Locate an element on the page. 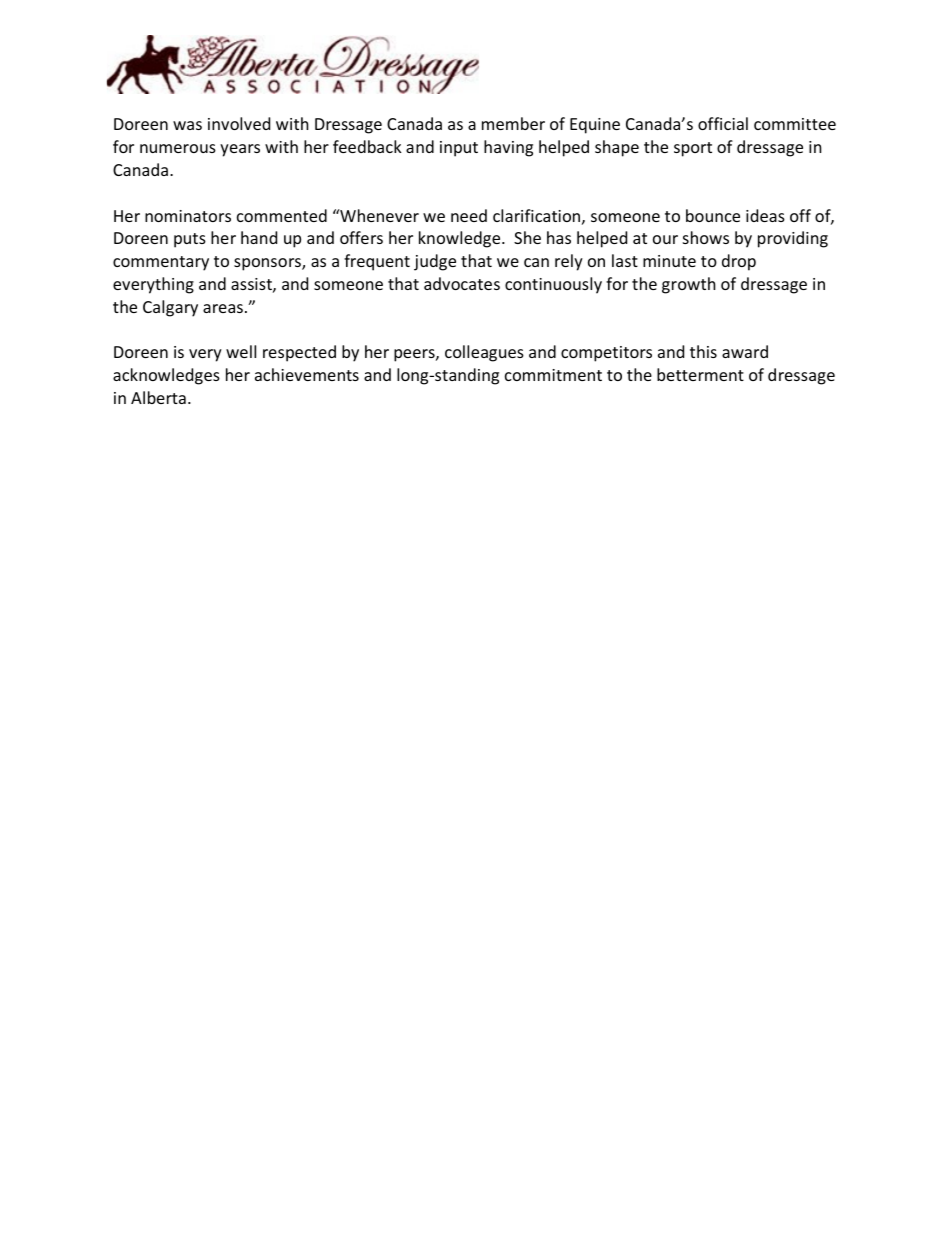  advocates is located at coordinates (462, 283).
